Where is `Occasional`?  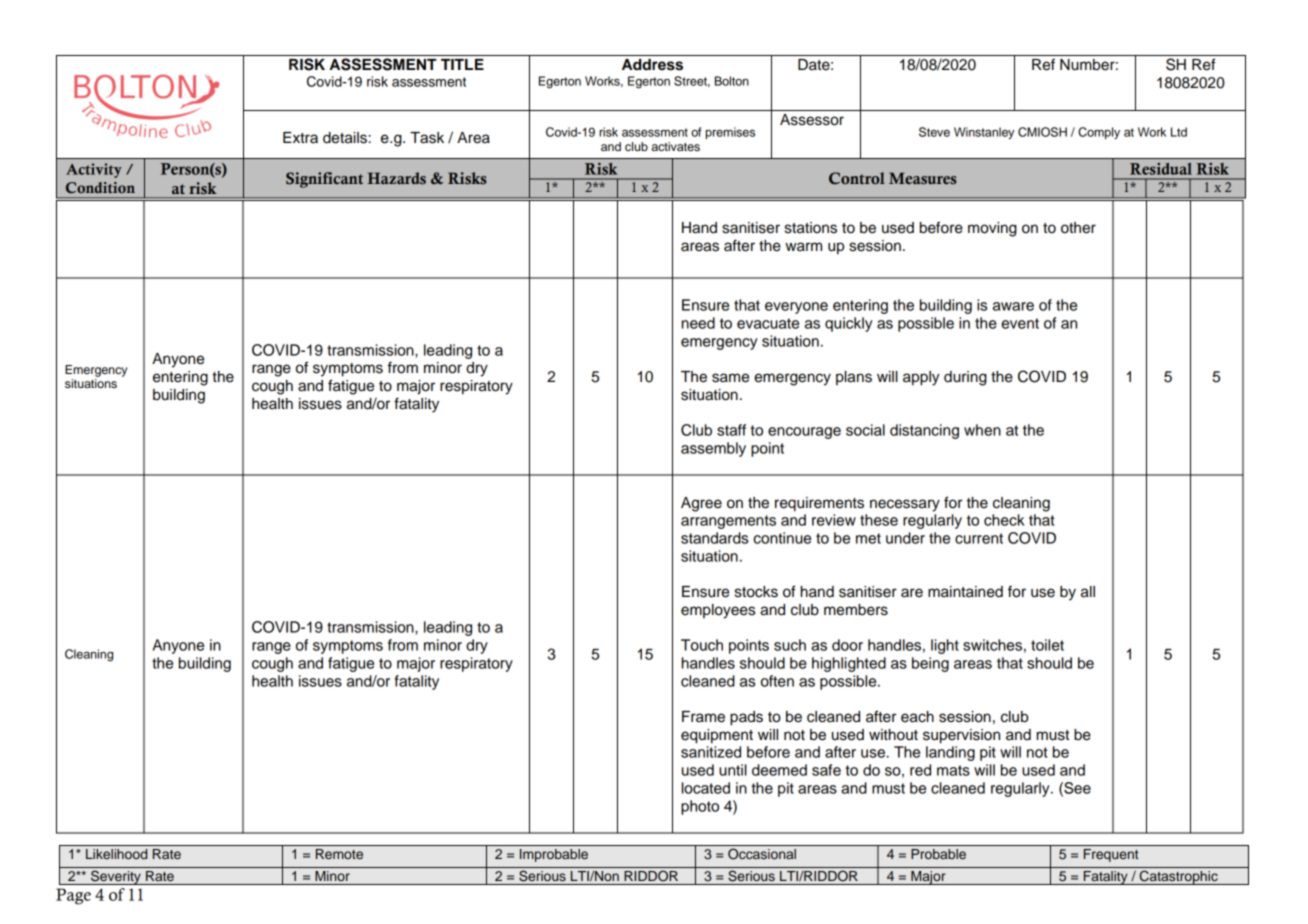
Occasional is located at coordinates (762, 854).
